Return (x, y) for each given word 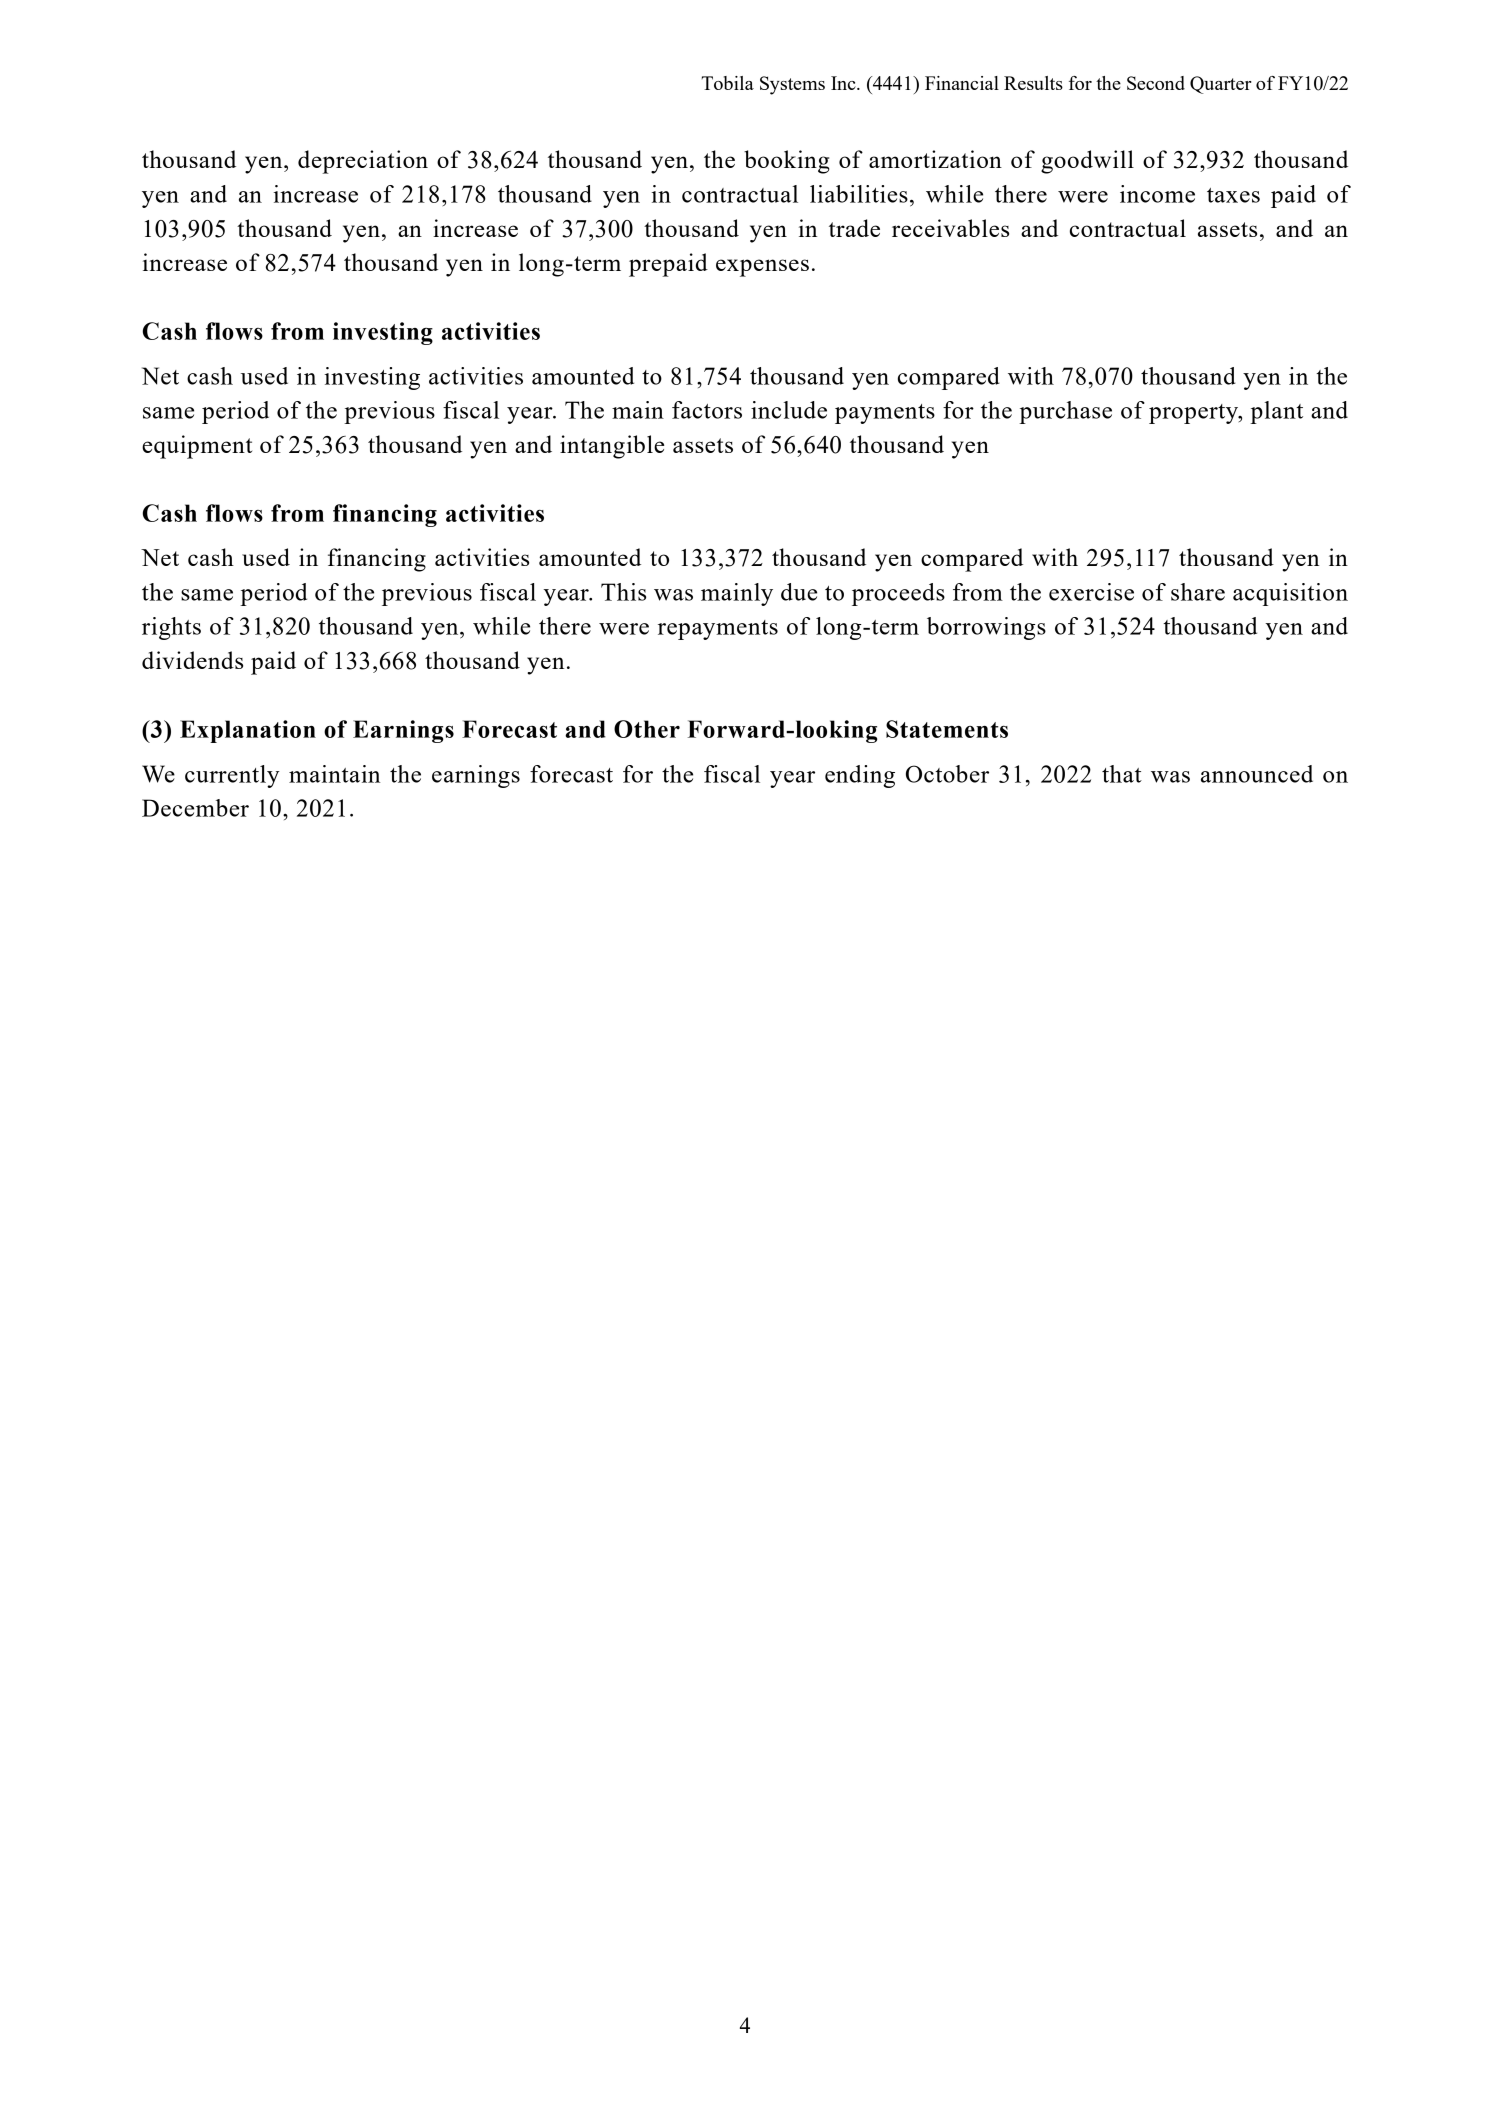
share (1198, 592)
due (799, 592)
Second (1156, 83)
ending (860, 776)
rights (171, 628)
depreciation (363, 162)
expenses (762, 268)
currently (232, 776)
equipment (197, 447)
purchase (1065, 412)
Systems (792, 85)
